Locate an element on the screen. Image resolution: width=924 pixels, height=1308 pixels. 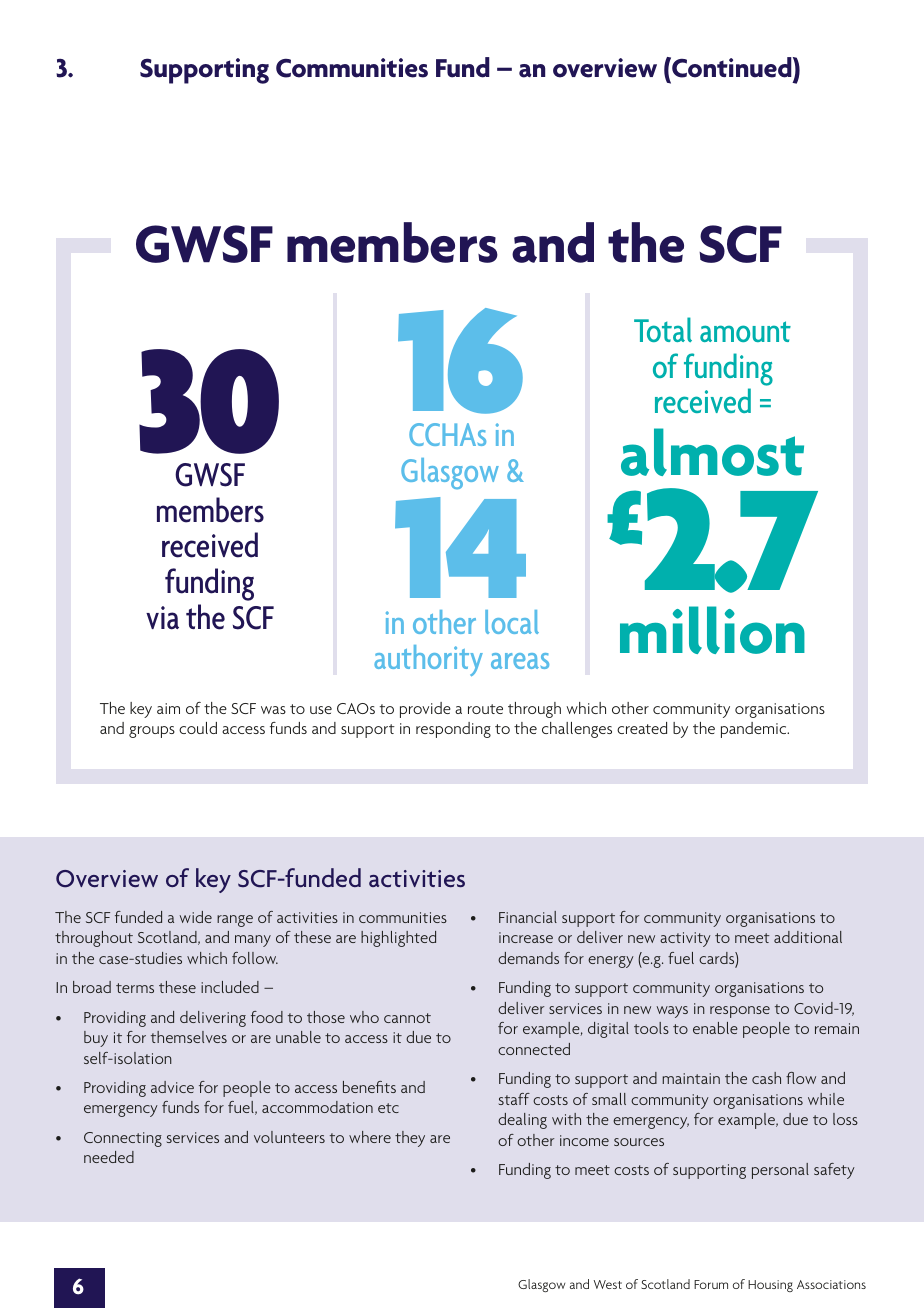
West is located at coordinates (608, 1284).
